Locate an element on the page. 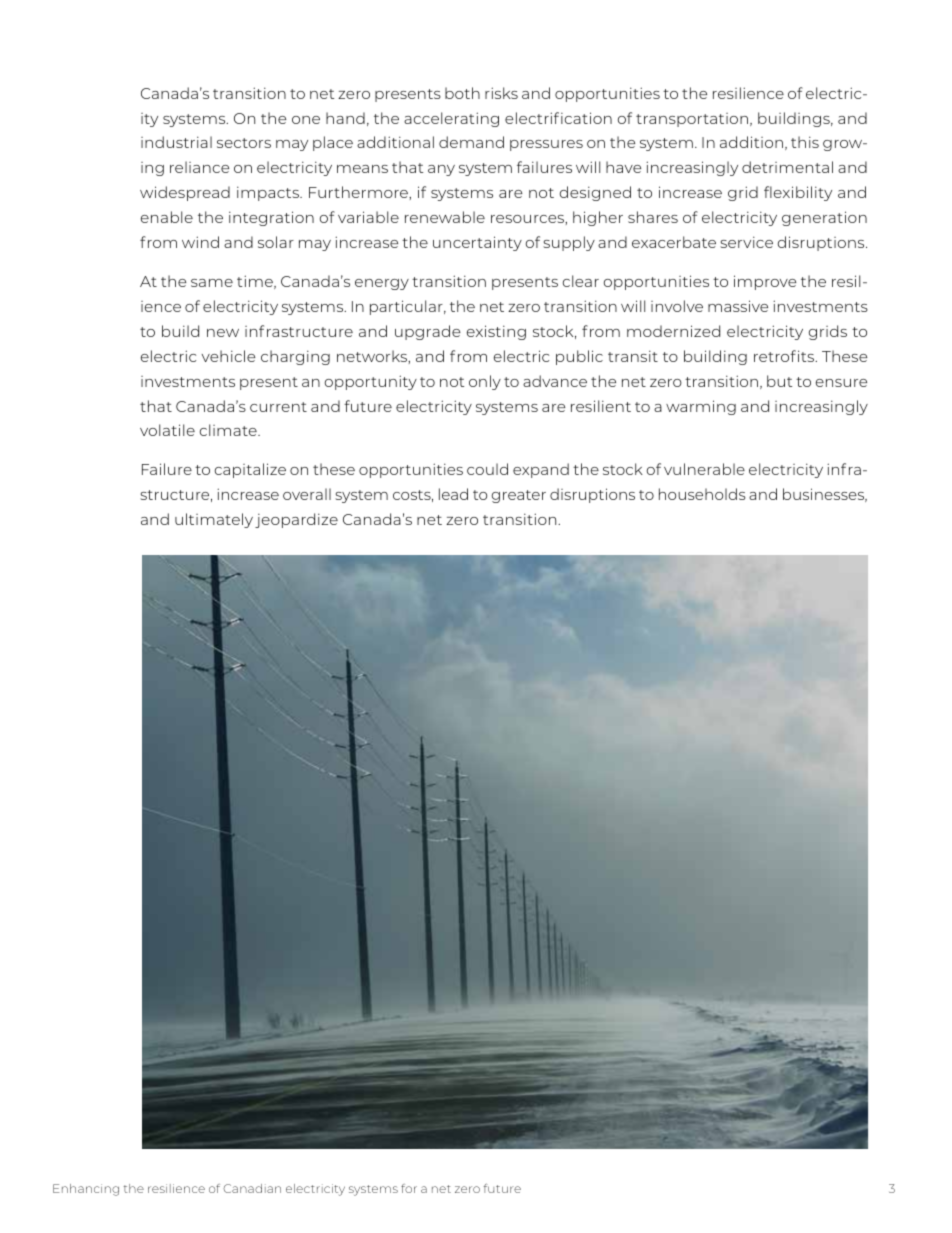 The height and width of the page is (1233, 952). households is located at coordinates (702, 494).
